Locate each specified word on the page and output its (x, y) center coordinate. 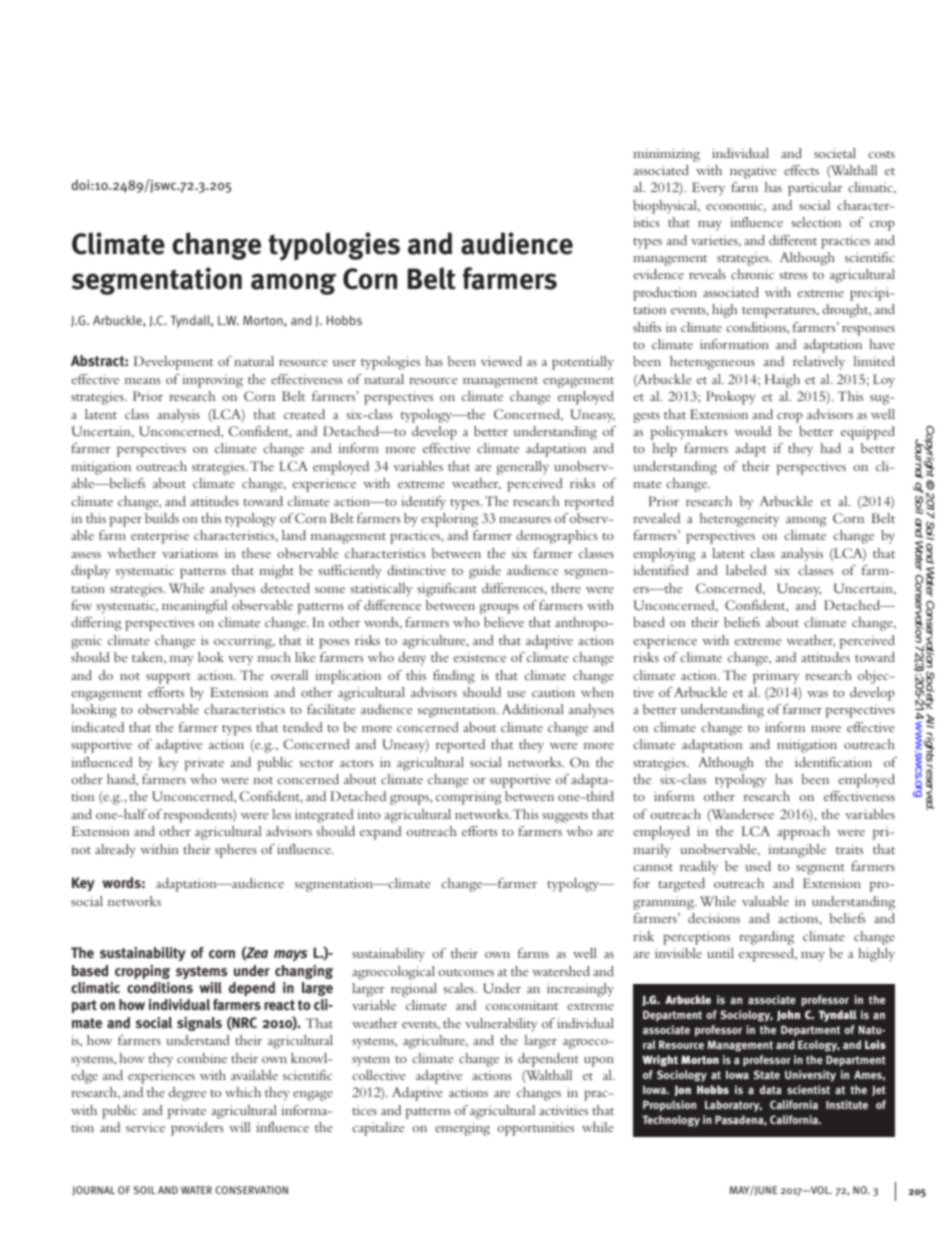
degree (187, 1094)
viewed (501, 361)
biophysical (666, 207)
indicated (97, 727)
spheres (236, 851)
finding (454, 677)
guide (485, 572)
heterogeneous (712, 363)
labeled (746, 570)
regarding (766, 938)
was (817, 694)
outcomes (466, 972)
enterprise (160, 537)
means (143, 381)
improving (212, 381)
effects (801, 170)
